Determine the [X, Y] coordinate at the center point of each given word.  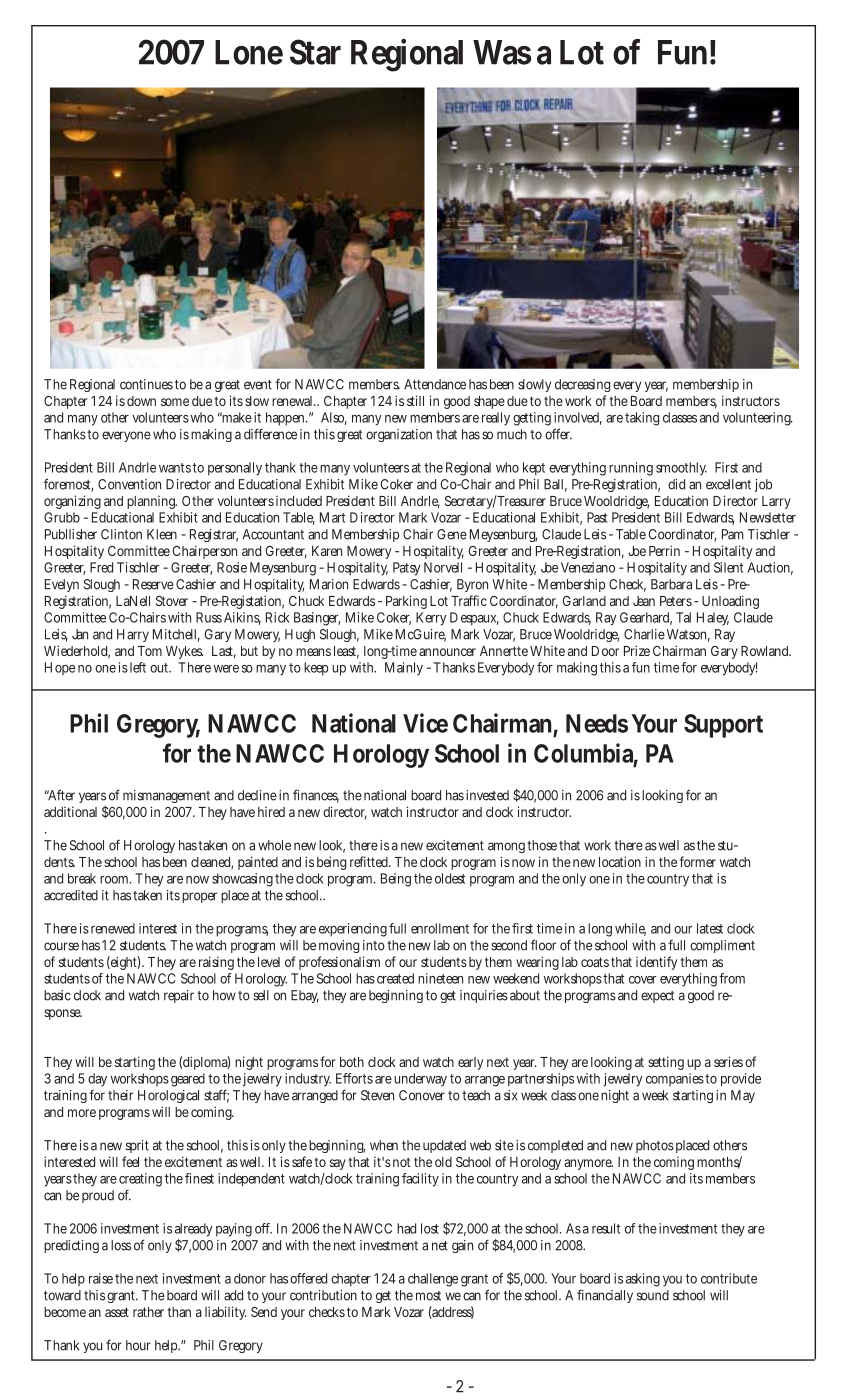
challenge [433, 1280]
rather [148, 1312]
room [116, 880]
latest [710, 928]
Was [502, 52]
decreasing [582, 385]
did [676, 484]
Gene [452, 534]
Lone [249, 52]
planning [152, 502]
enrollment [440, 928]
